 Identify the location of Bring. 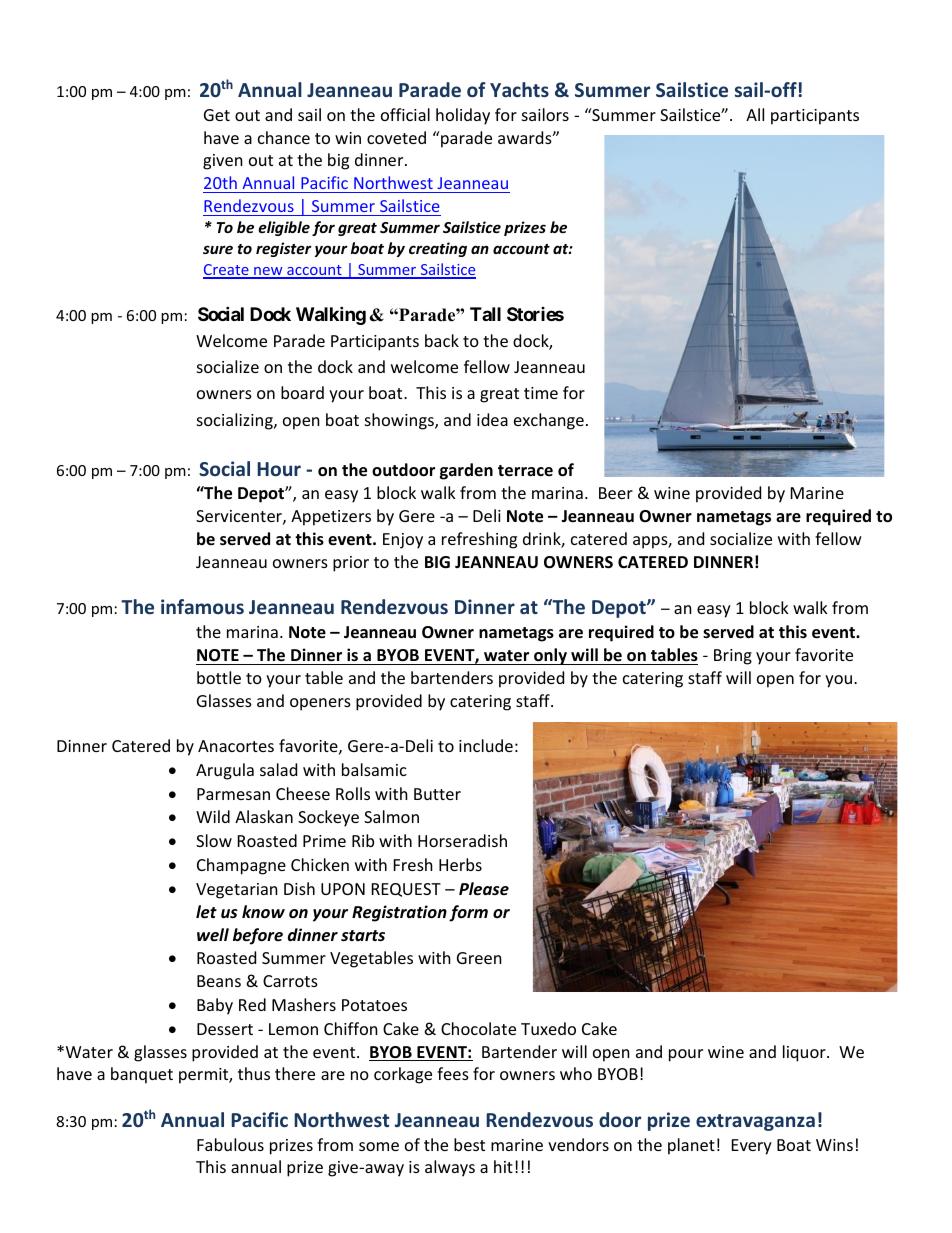
(733, 657).
